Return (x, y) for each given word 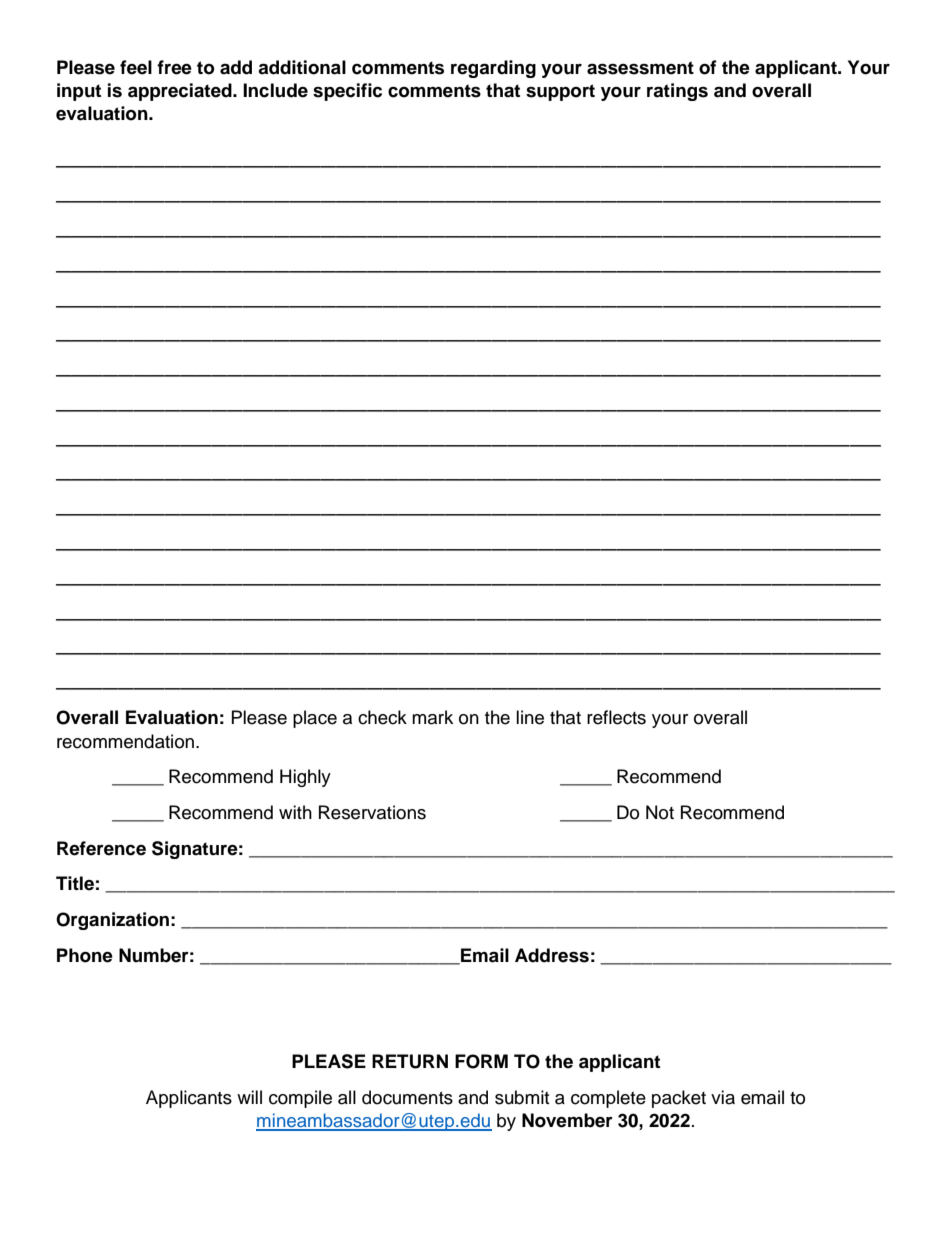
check (382, 717)
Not (660, 812)
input (79, 92)
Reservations (372, 812)
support (560, 92)
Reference (101, 848)
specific (347, 92)
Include (275, 90)
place (315, 719)
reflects (616, 717)
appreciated (181, 92)
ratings (677, 92)
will (249, 1097)
